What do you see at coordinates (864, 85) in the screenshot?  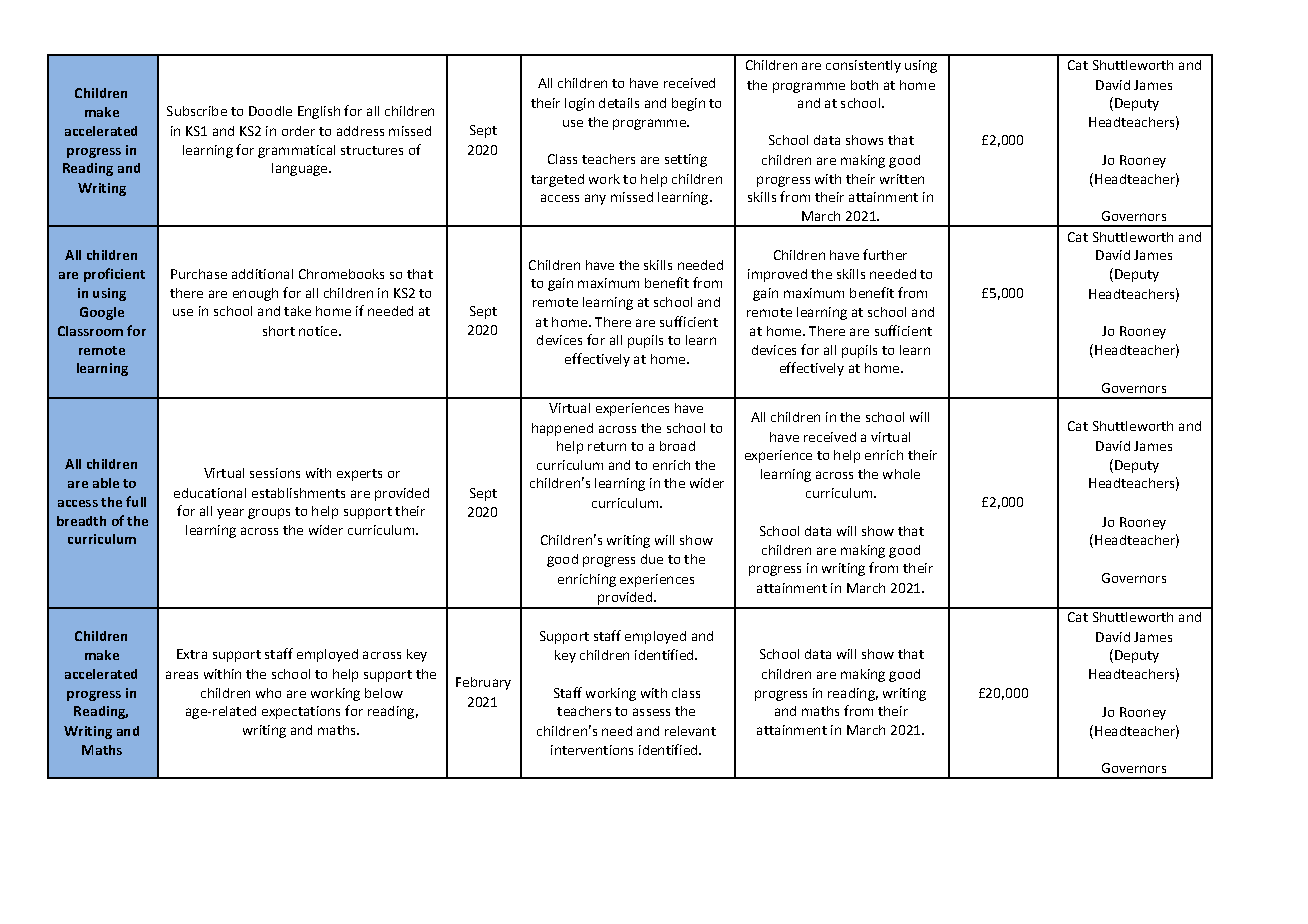 I see `both` at bounding box center [864, 85].
